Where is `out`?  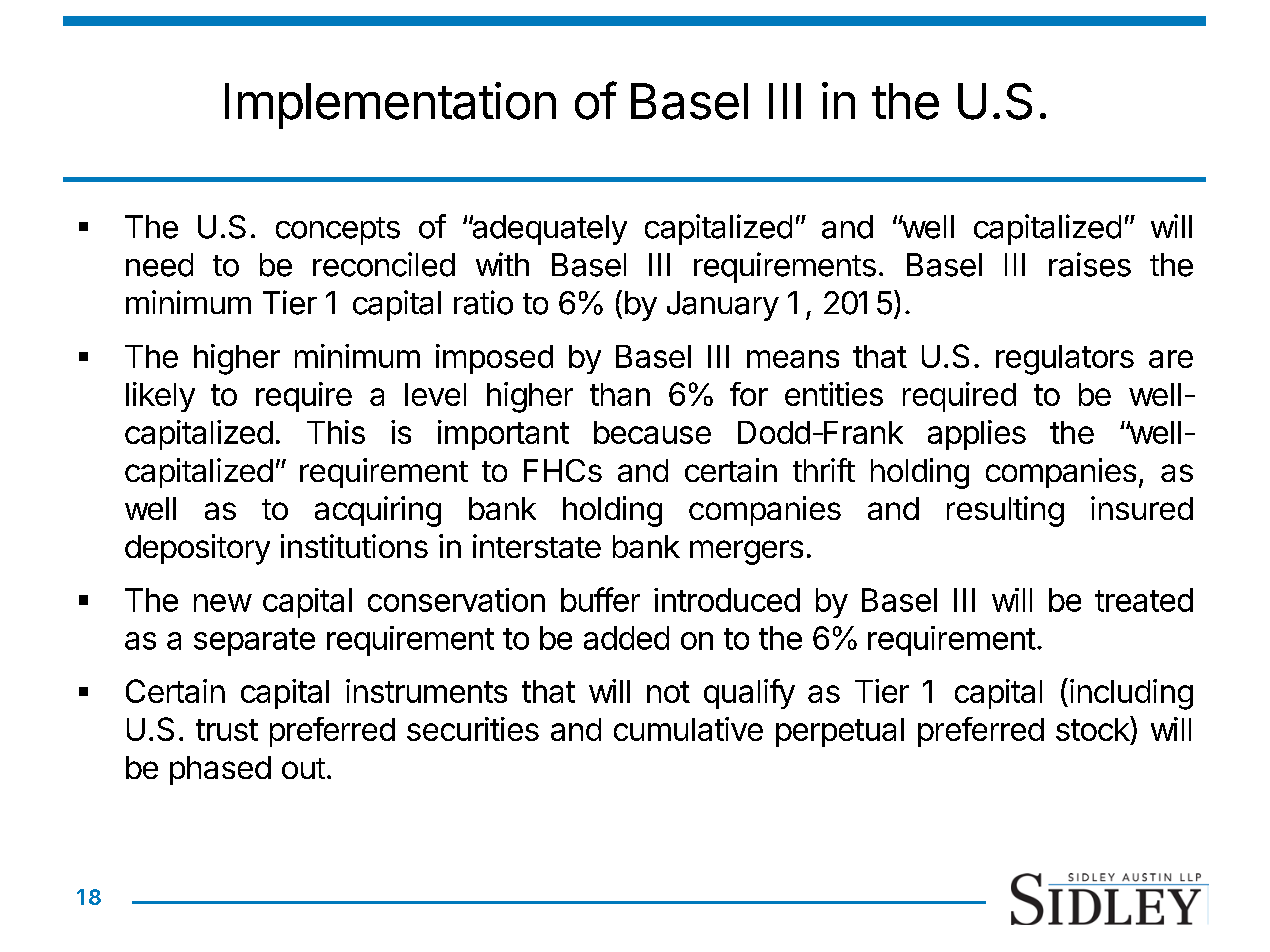
out is located at coordinates (303, 768).
